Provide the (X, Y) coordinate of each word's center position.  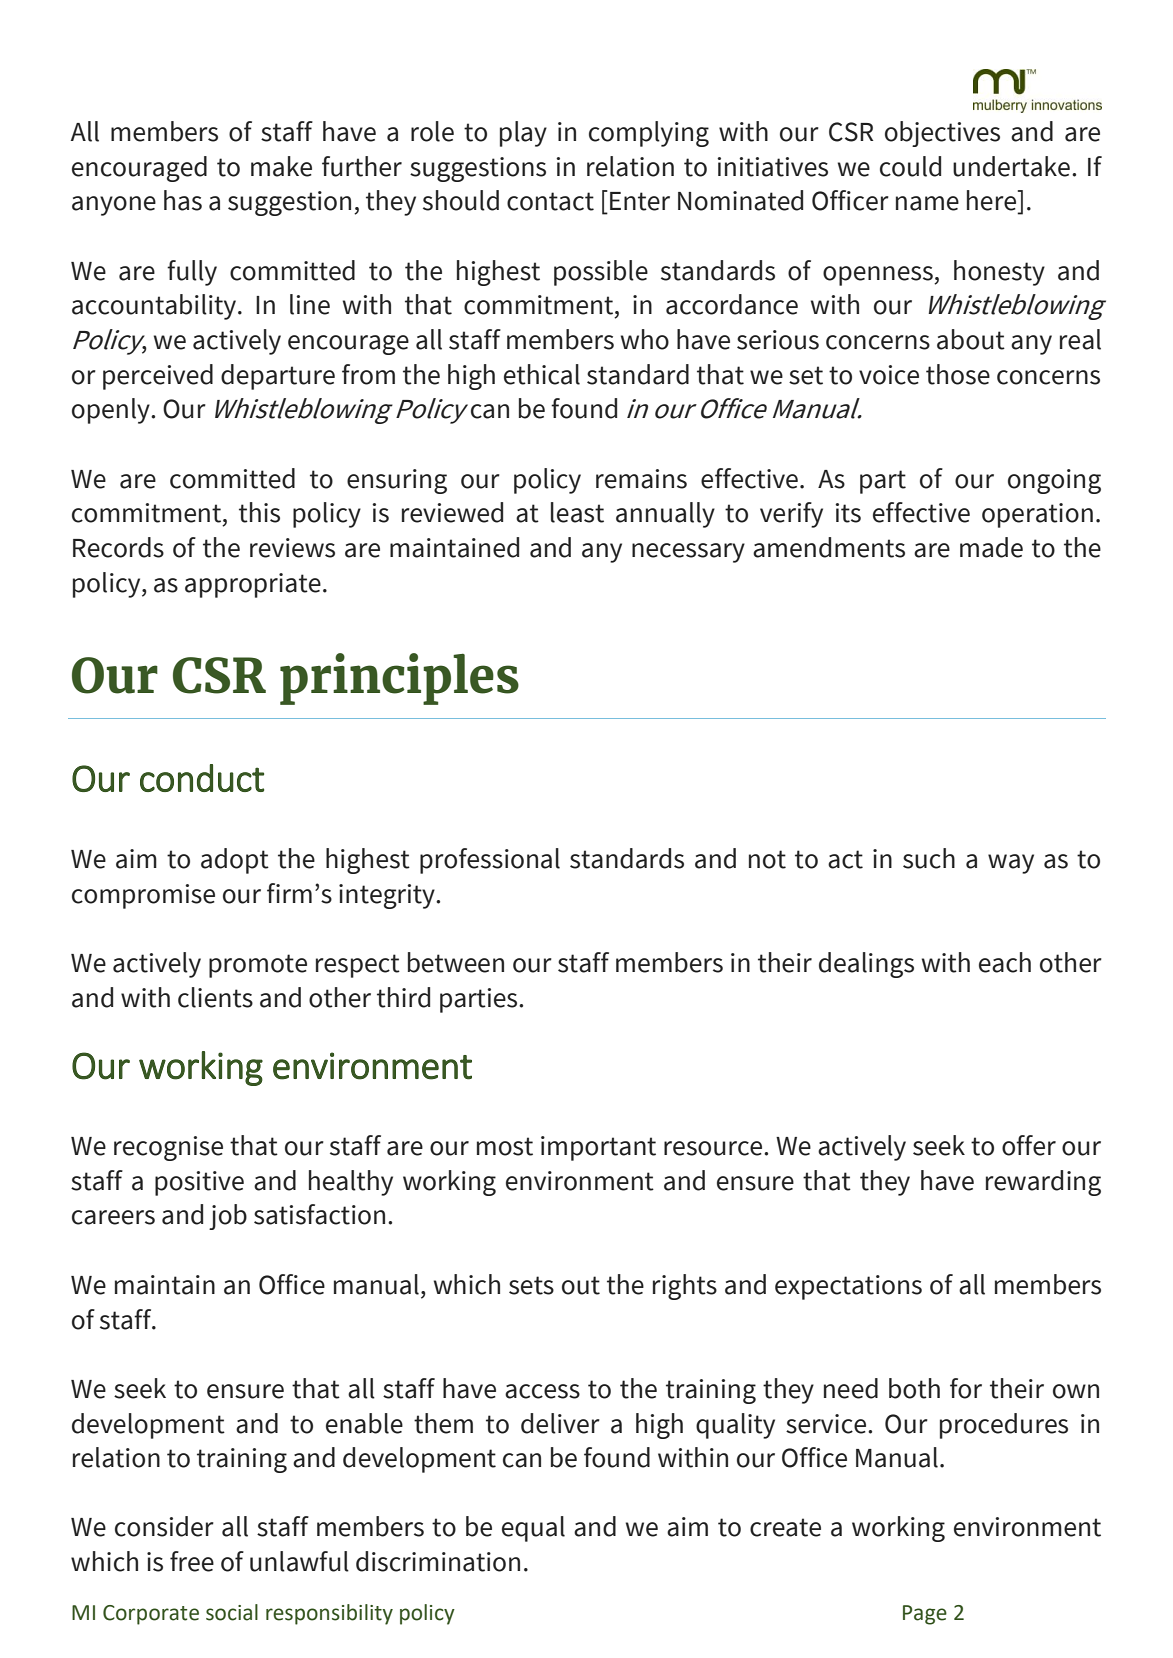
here (993, 201)
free (192, 1561)
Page (925, 1615)
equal (533, 1529)
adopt (235, 861)
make (281, 166)
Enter (640, 201)
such (929, 858)
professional (490, 861)
